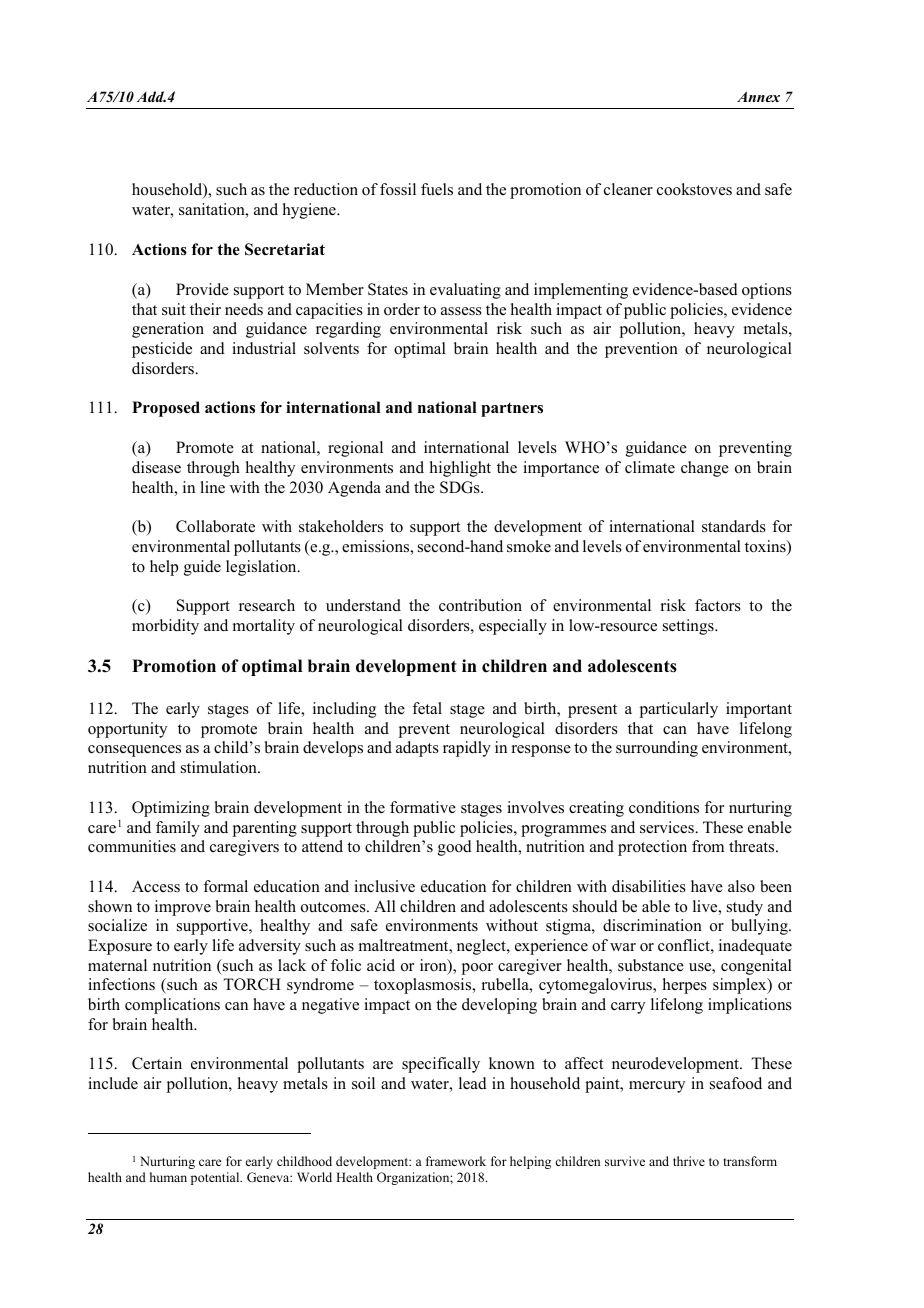  What do you see at coordinates (168, 1177) in the screenshot?
I see `human` at bounding box center [168, 1177].
